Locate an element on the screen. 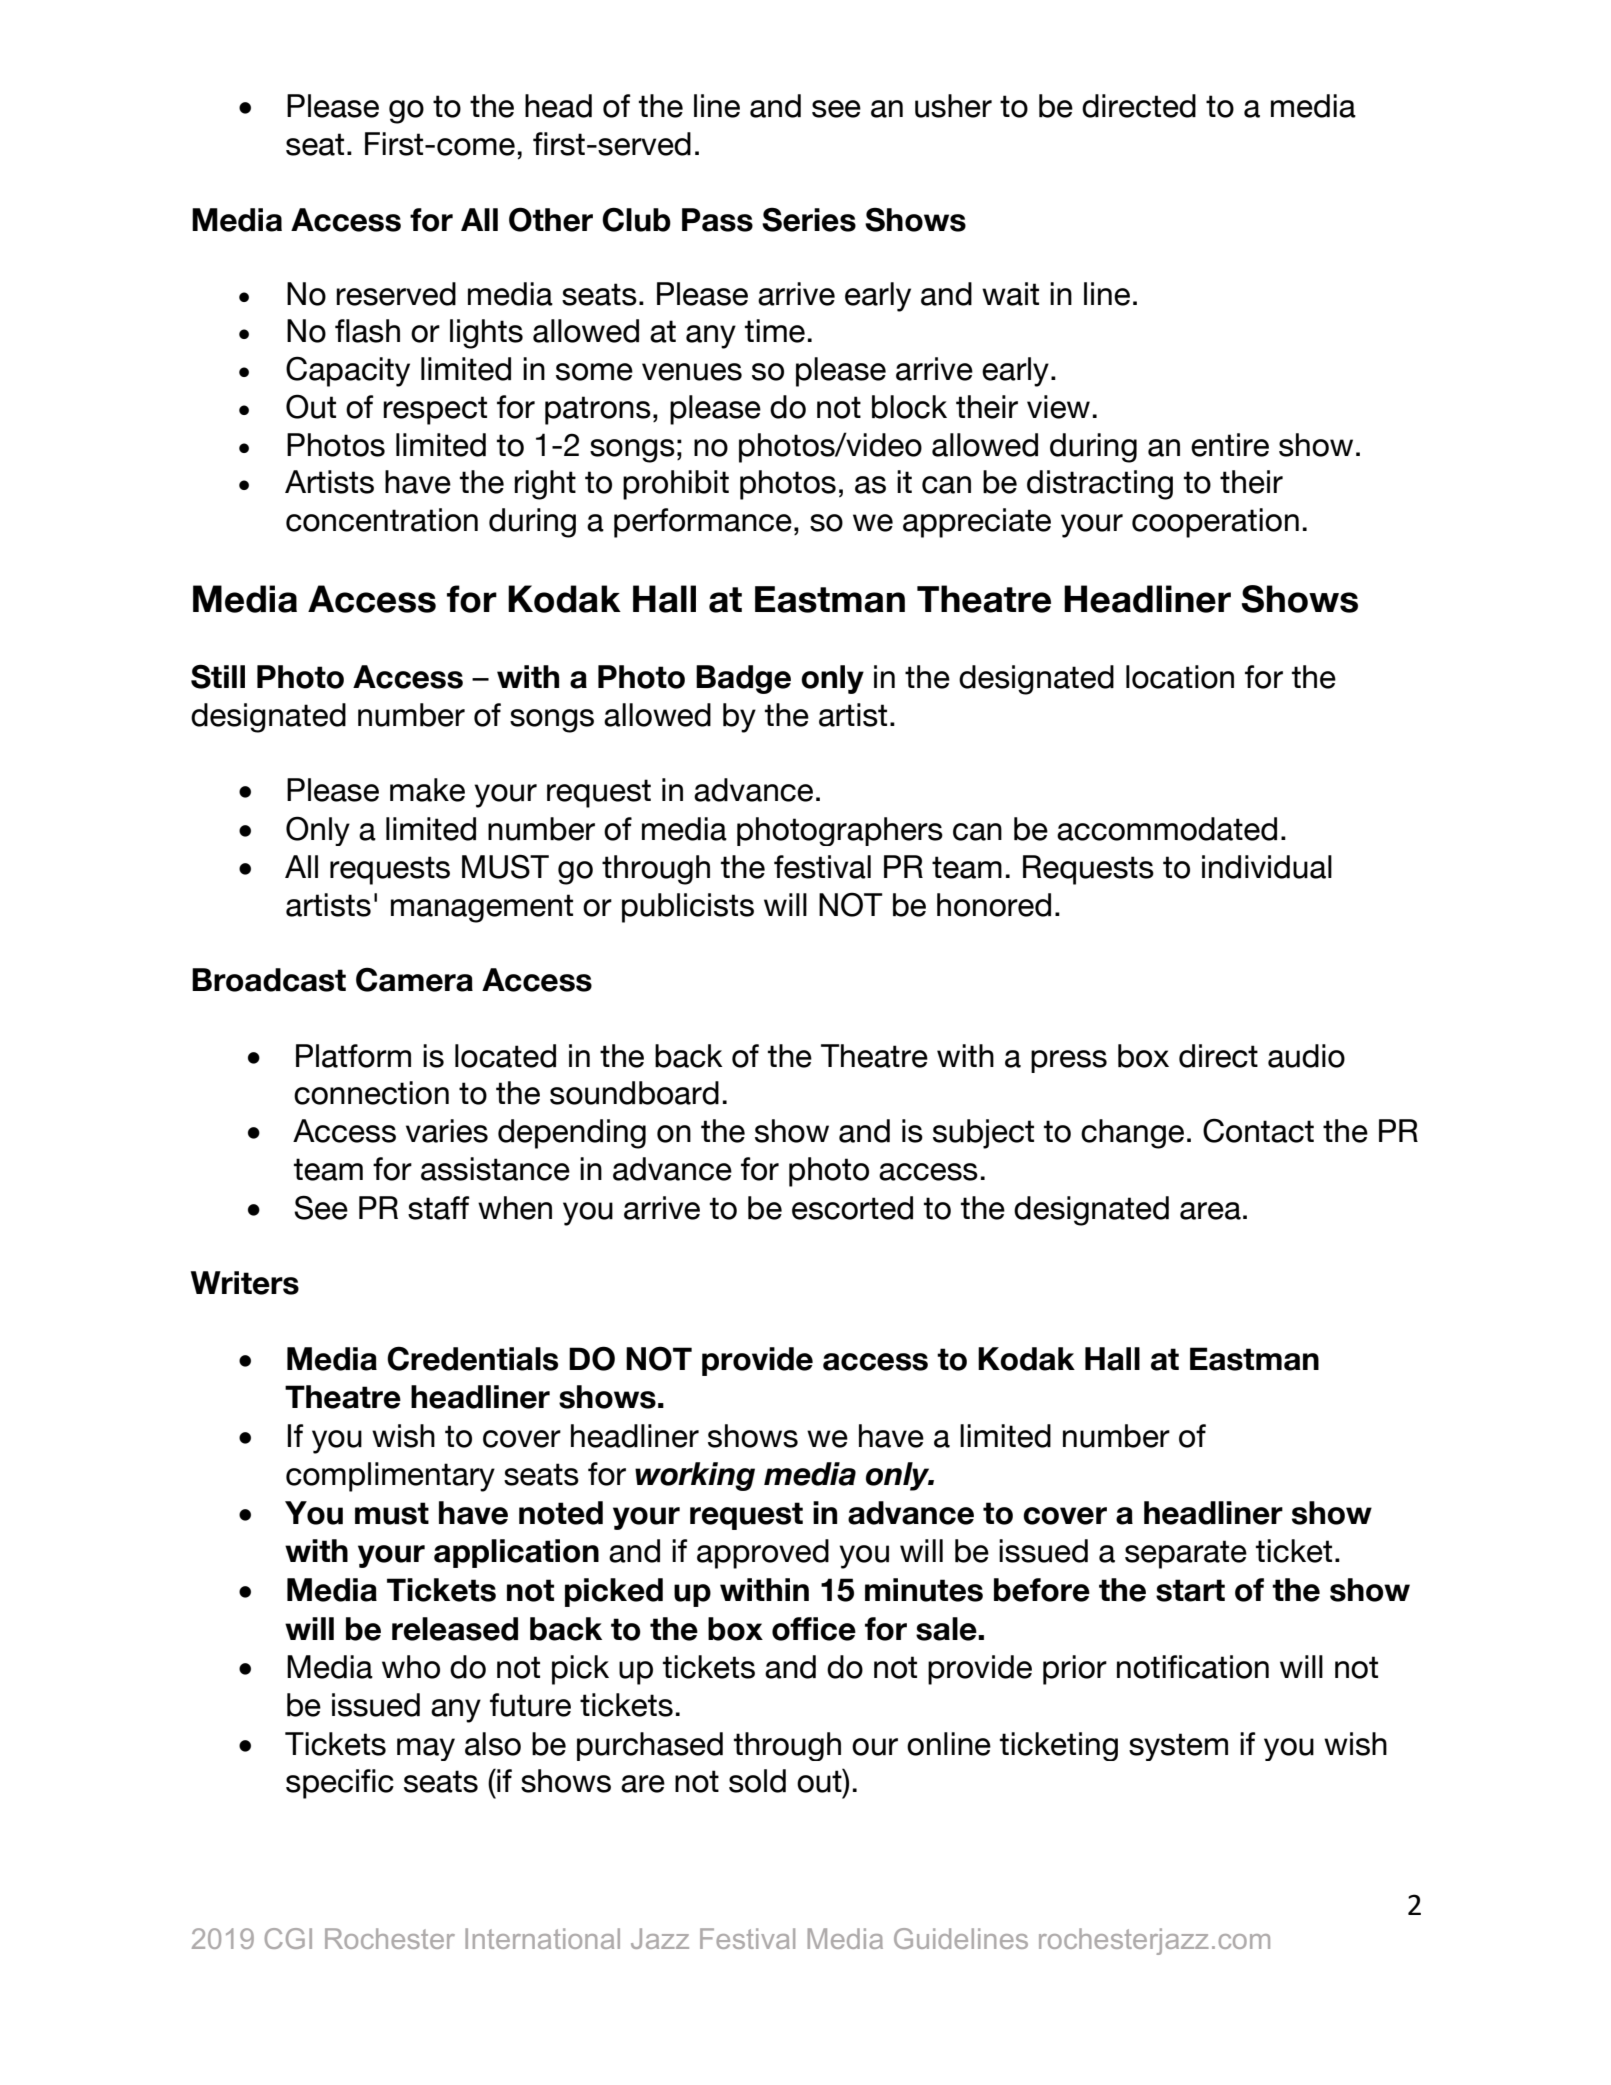  Pass is located at coordinates (717, 220).
